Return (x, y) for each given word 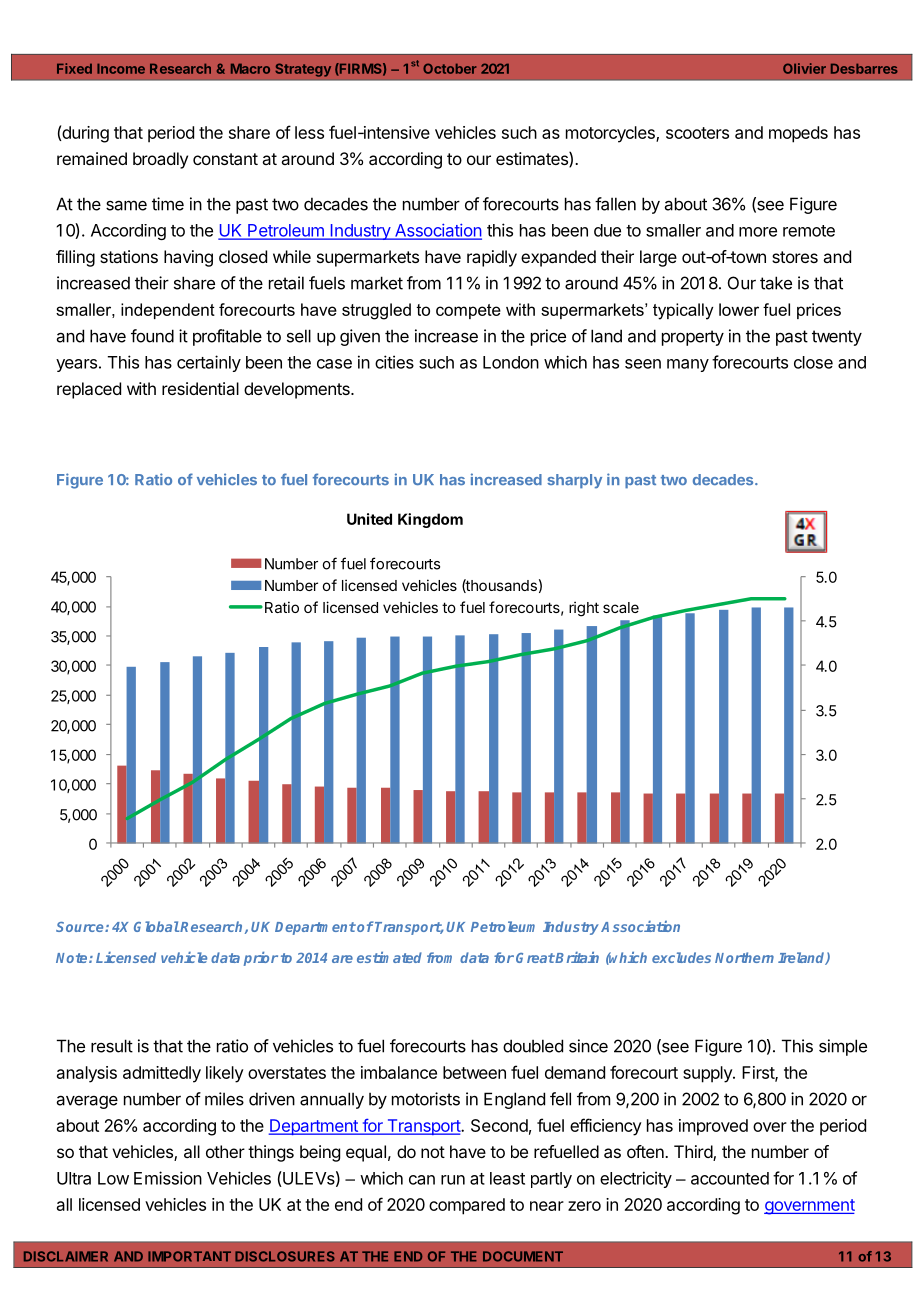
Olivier (804, 68)
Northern (744, 957)
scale (621, 607)
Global (156, 926)
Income (121, 68)
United (369, 519)
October (449, 68)
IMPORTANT (189, 1256)
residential (200, 388)
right (584, 609)
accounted (730, 1178)
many (688, 365)
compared (467, 1206)
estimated (389, 957)
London (511, 362)
